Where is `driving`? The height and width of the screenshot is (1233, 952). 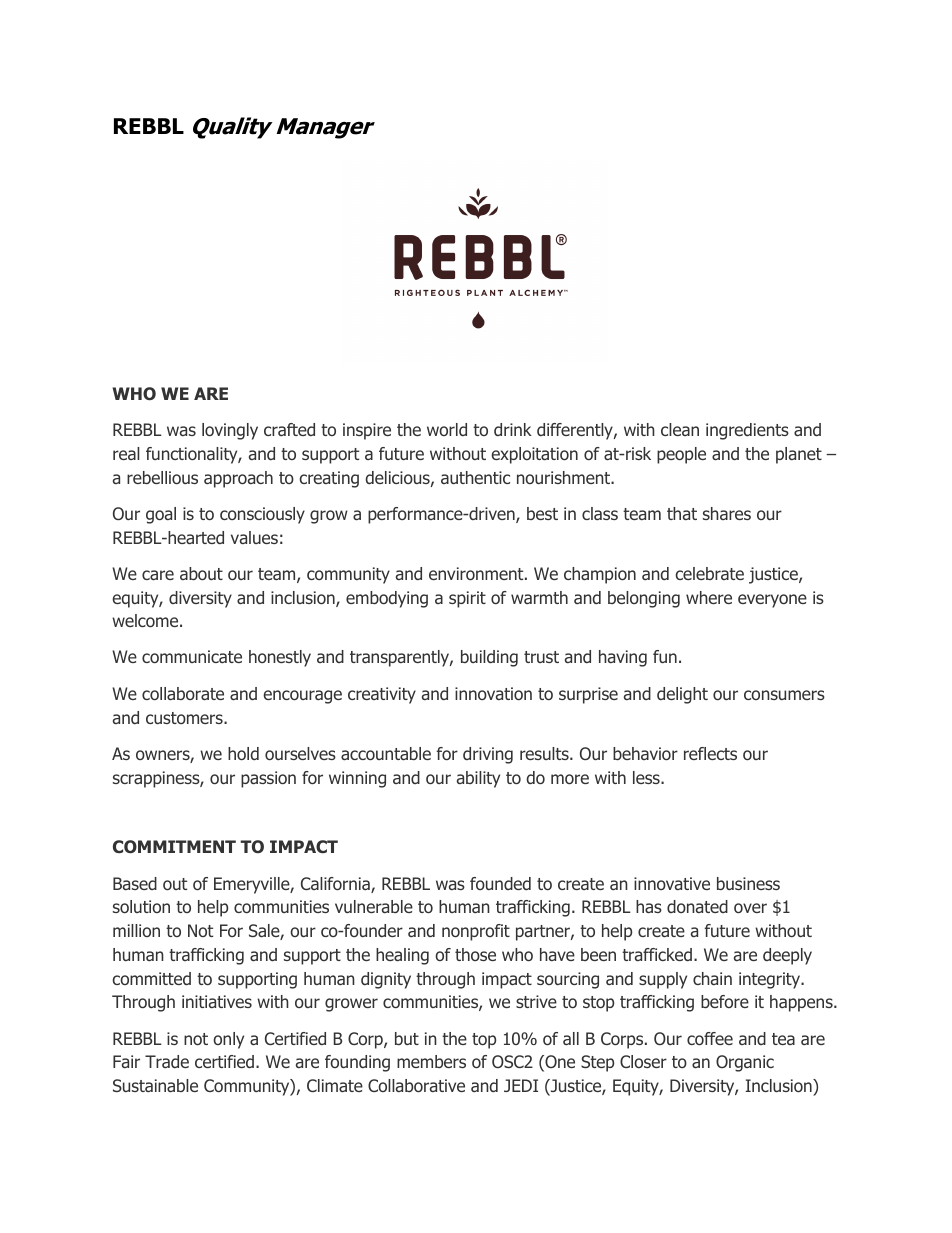 driving is located at coordinates (488, 755).
